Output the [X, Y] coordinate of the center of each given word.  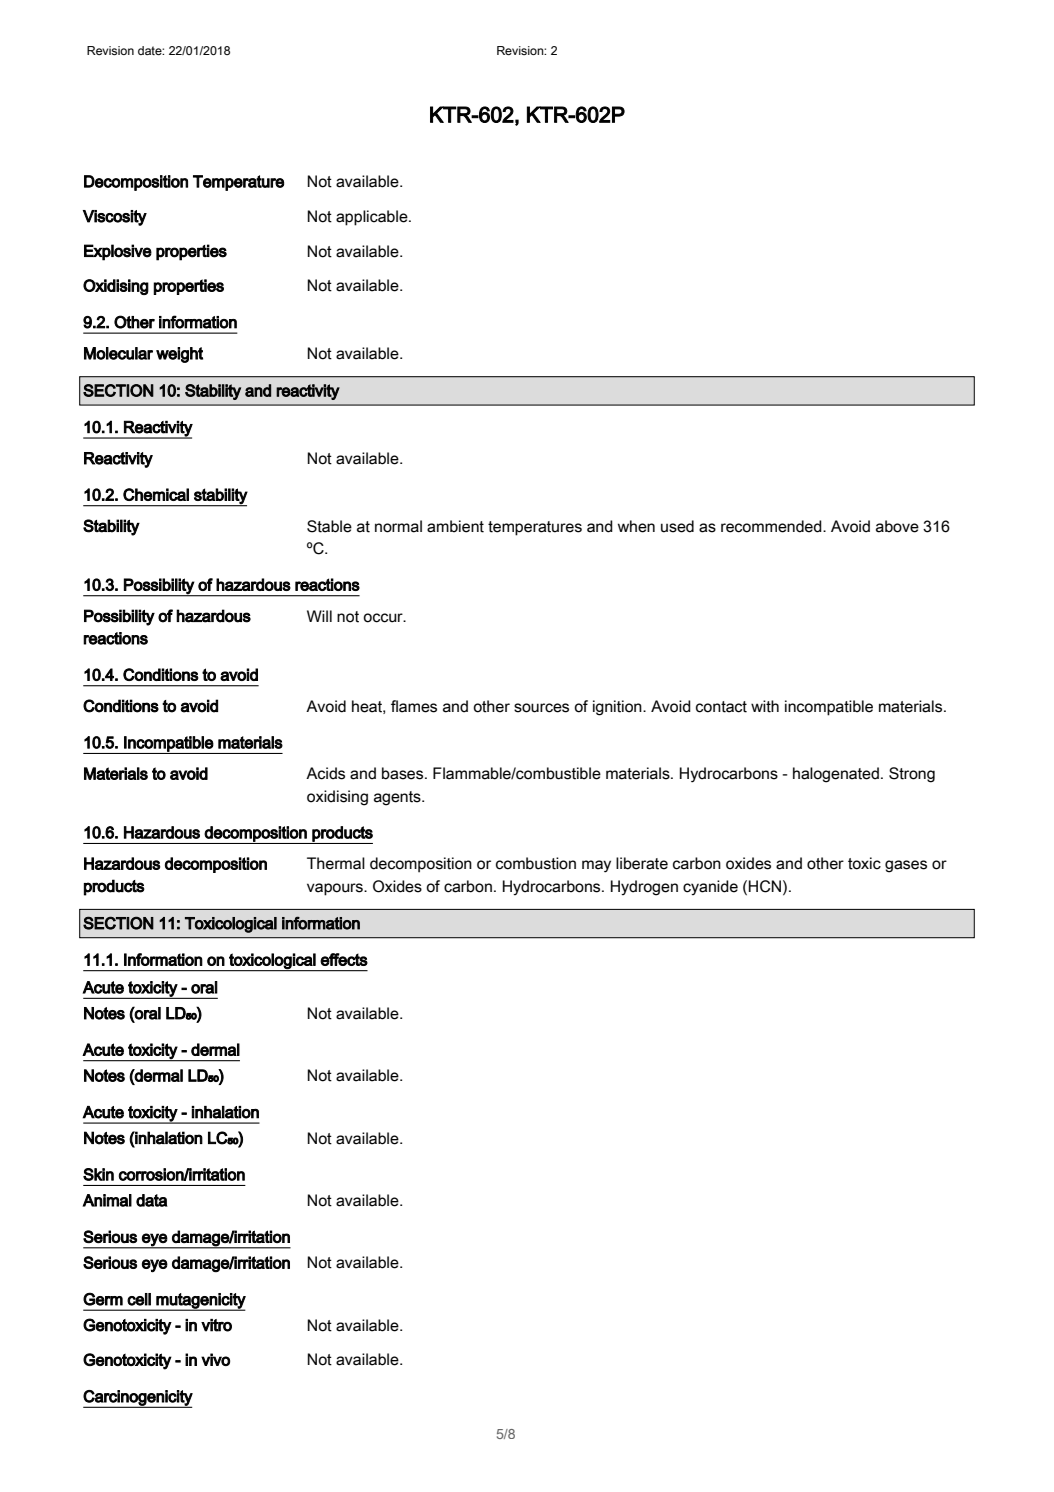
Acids [325, 773]
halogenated [836, 775]
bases [404, 773]
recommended [772, 526]
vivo [215, 1359]
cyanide [710, 887]
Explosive [118, 252]
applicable [373, 218]
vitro [216, 1325]
